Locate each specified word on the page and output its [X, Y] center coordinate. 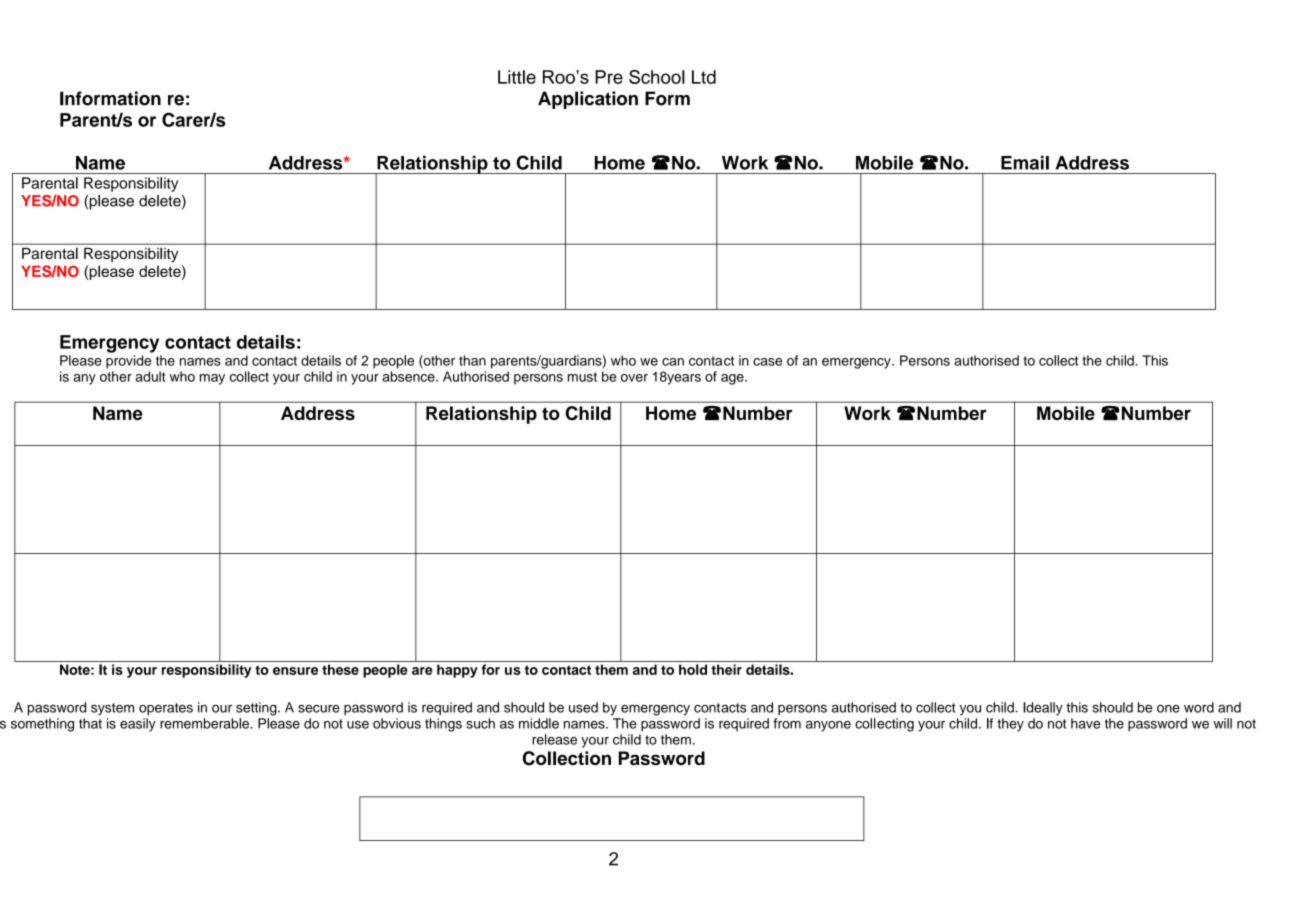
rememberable [205, 723]
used [583, 707]
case [767, 362]
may [212, 379]
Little [517, 77]
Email [1025, 163]
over [634, 378]
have [1085, 723]
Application [588, 100]
